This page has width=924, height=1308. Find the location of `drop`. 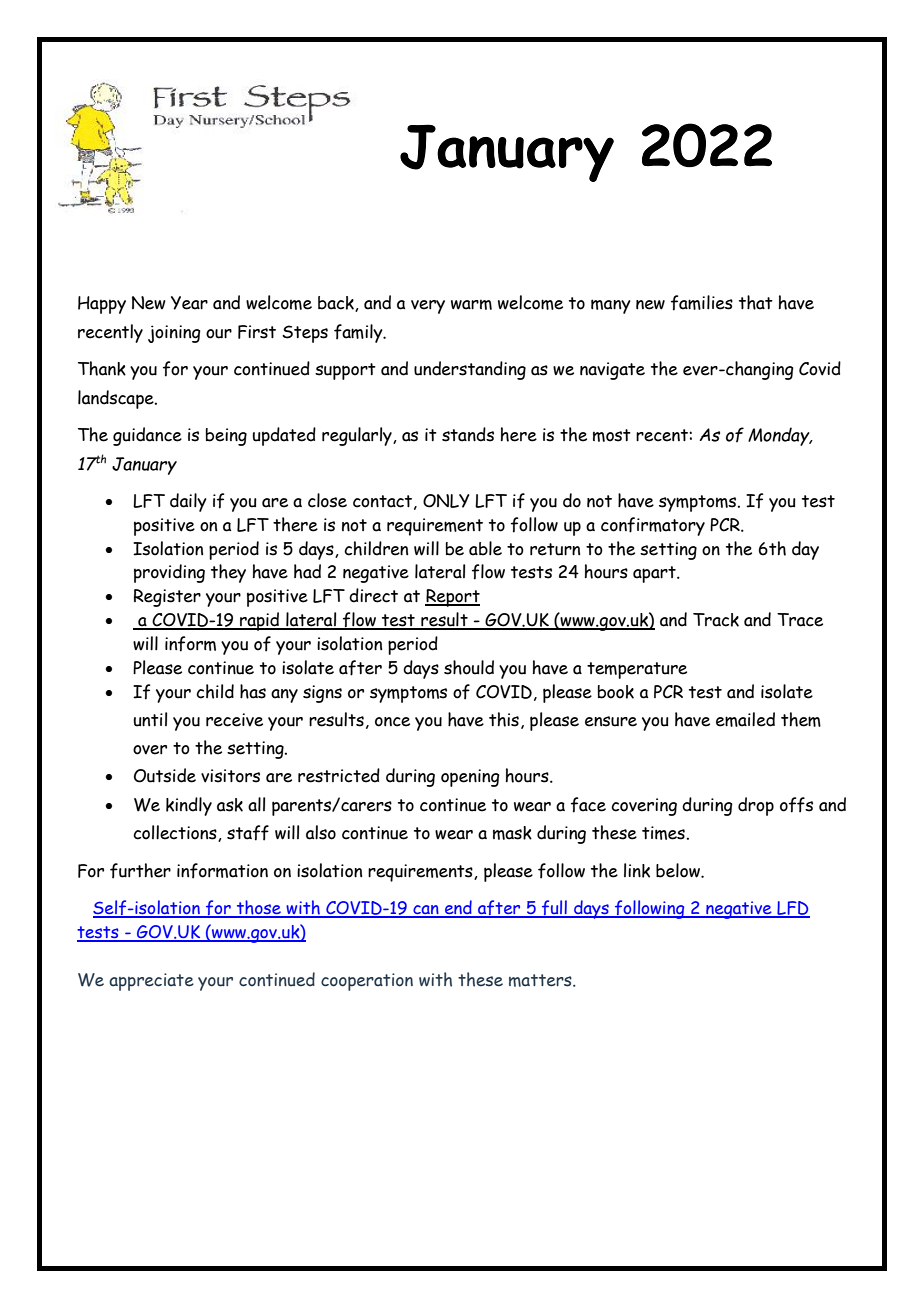

drop is located at coordinates (756, 806).
